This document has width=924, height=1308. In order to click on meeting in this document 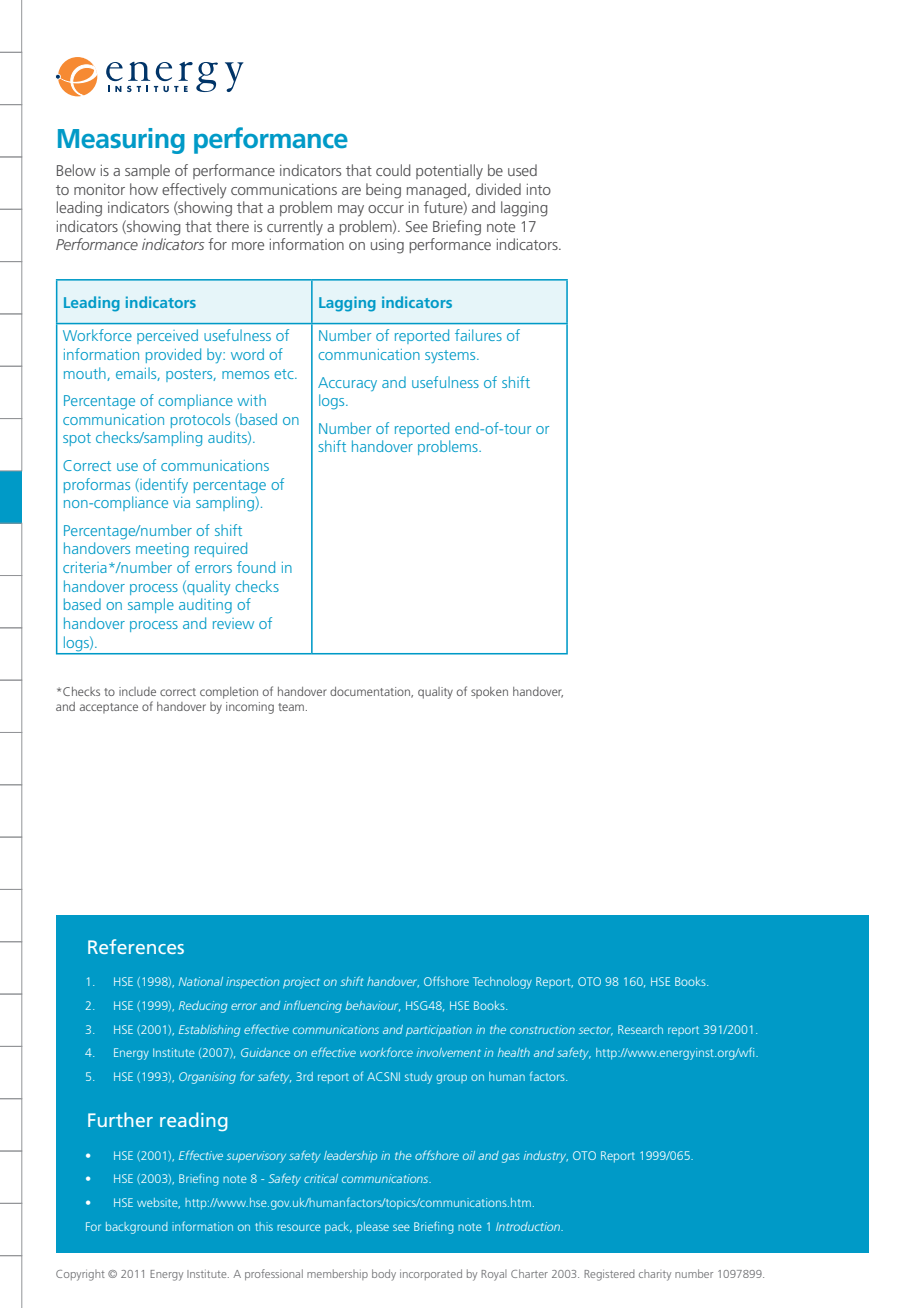, I will do `click(162, 550)`.
